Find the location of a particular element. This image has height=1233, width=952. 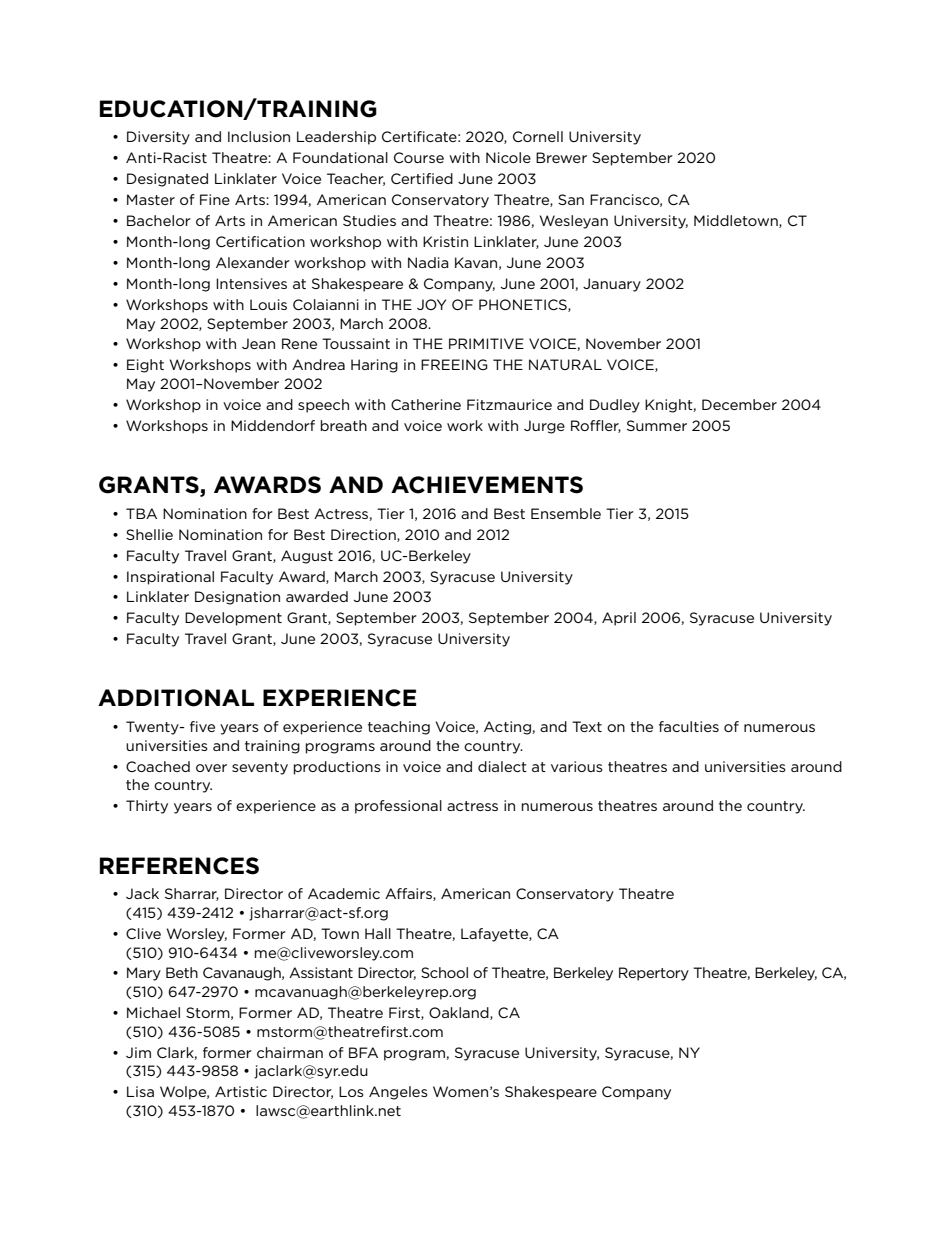

Fine is located at coordinates (215, 199).
